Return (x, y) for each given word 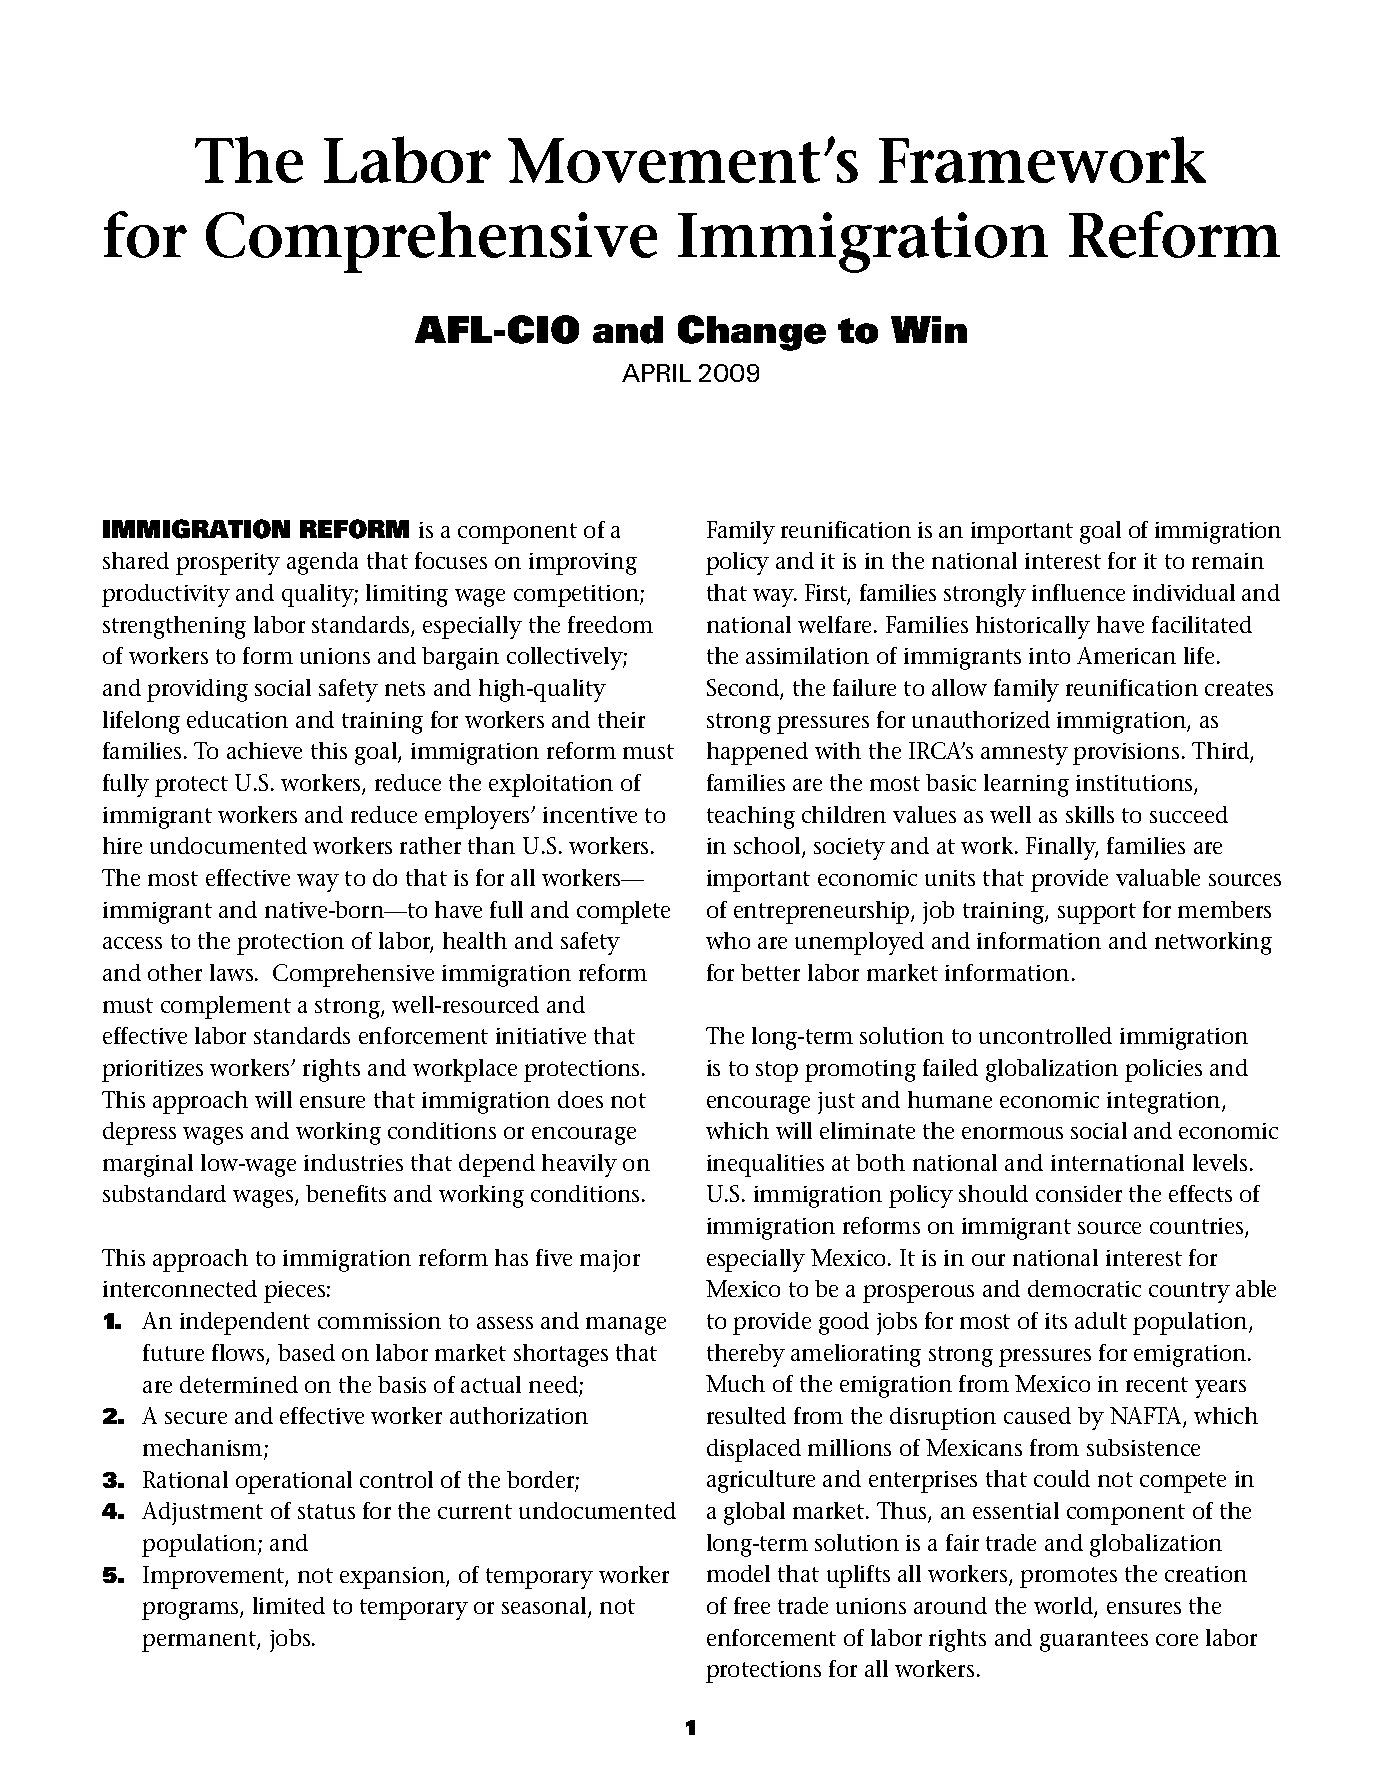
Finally (1062, 848)
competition (577, 596)
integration (1165, 1103)
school (768, 847)
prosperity (228, 564)
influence (1078, 592)
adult (1101, 1320)
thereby (746, 1355)
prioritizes (152, 1071)
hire (122, 845)
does (580, 1099)
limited (289, 1605)
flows (239, 1354)
